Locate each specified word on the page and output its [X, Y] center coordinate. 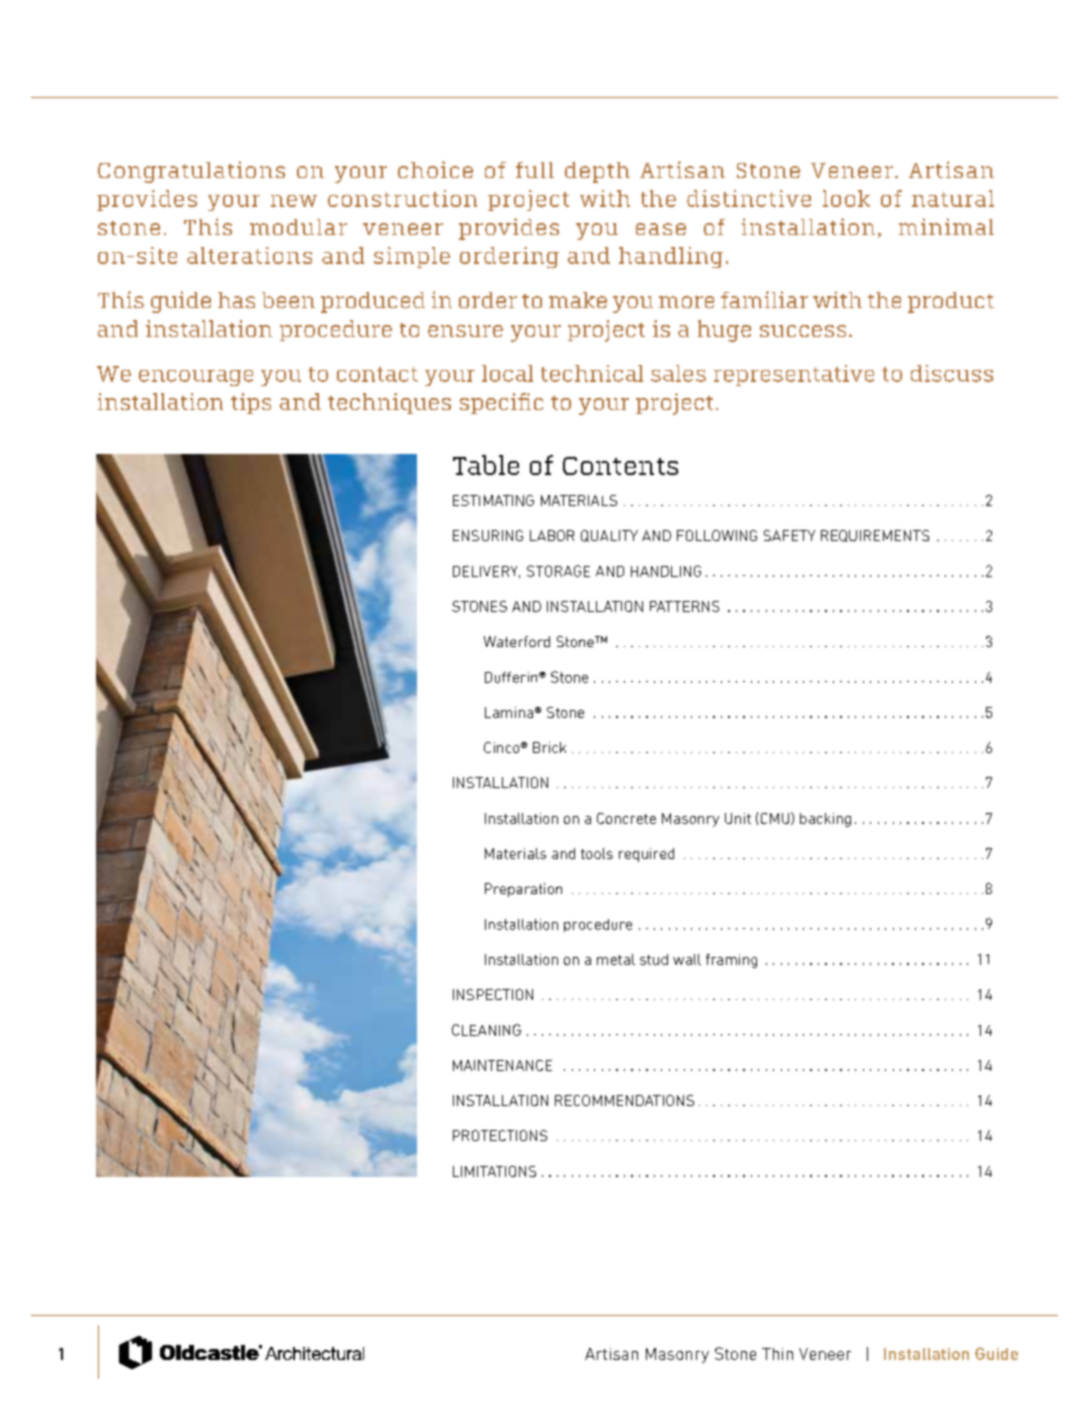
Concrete [626, 818]
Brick [549, 747]
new [294, 201]
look [846, 198]
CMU [776, 818]
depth [597, 172]
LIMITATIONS [494, 1171]
